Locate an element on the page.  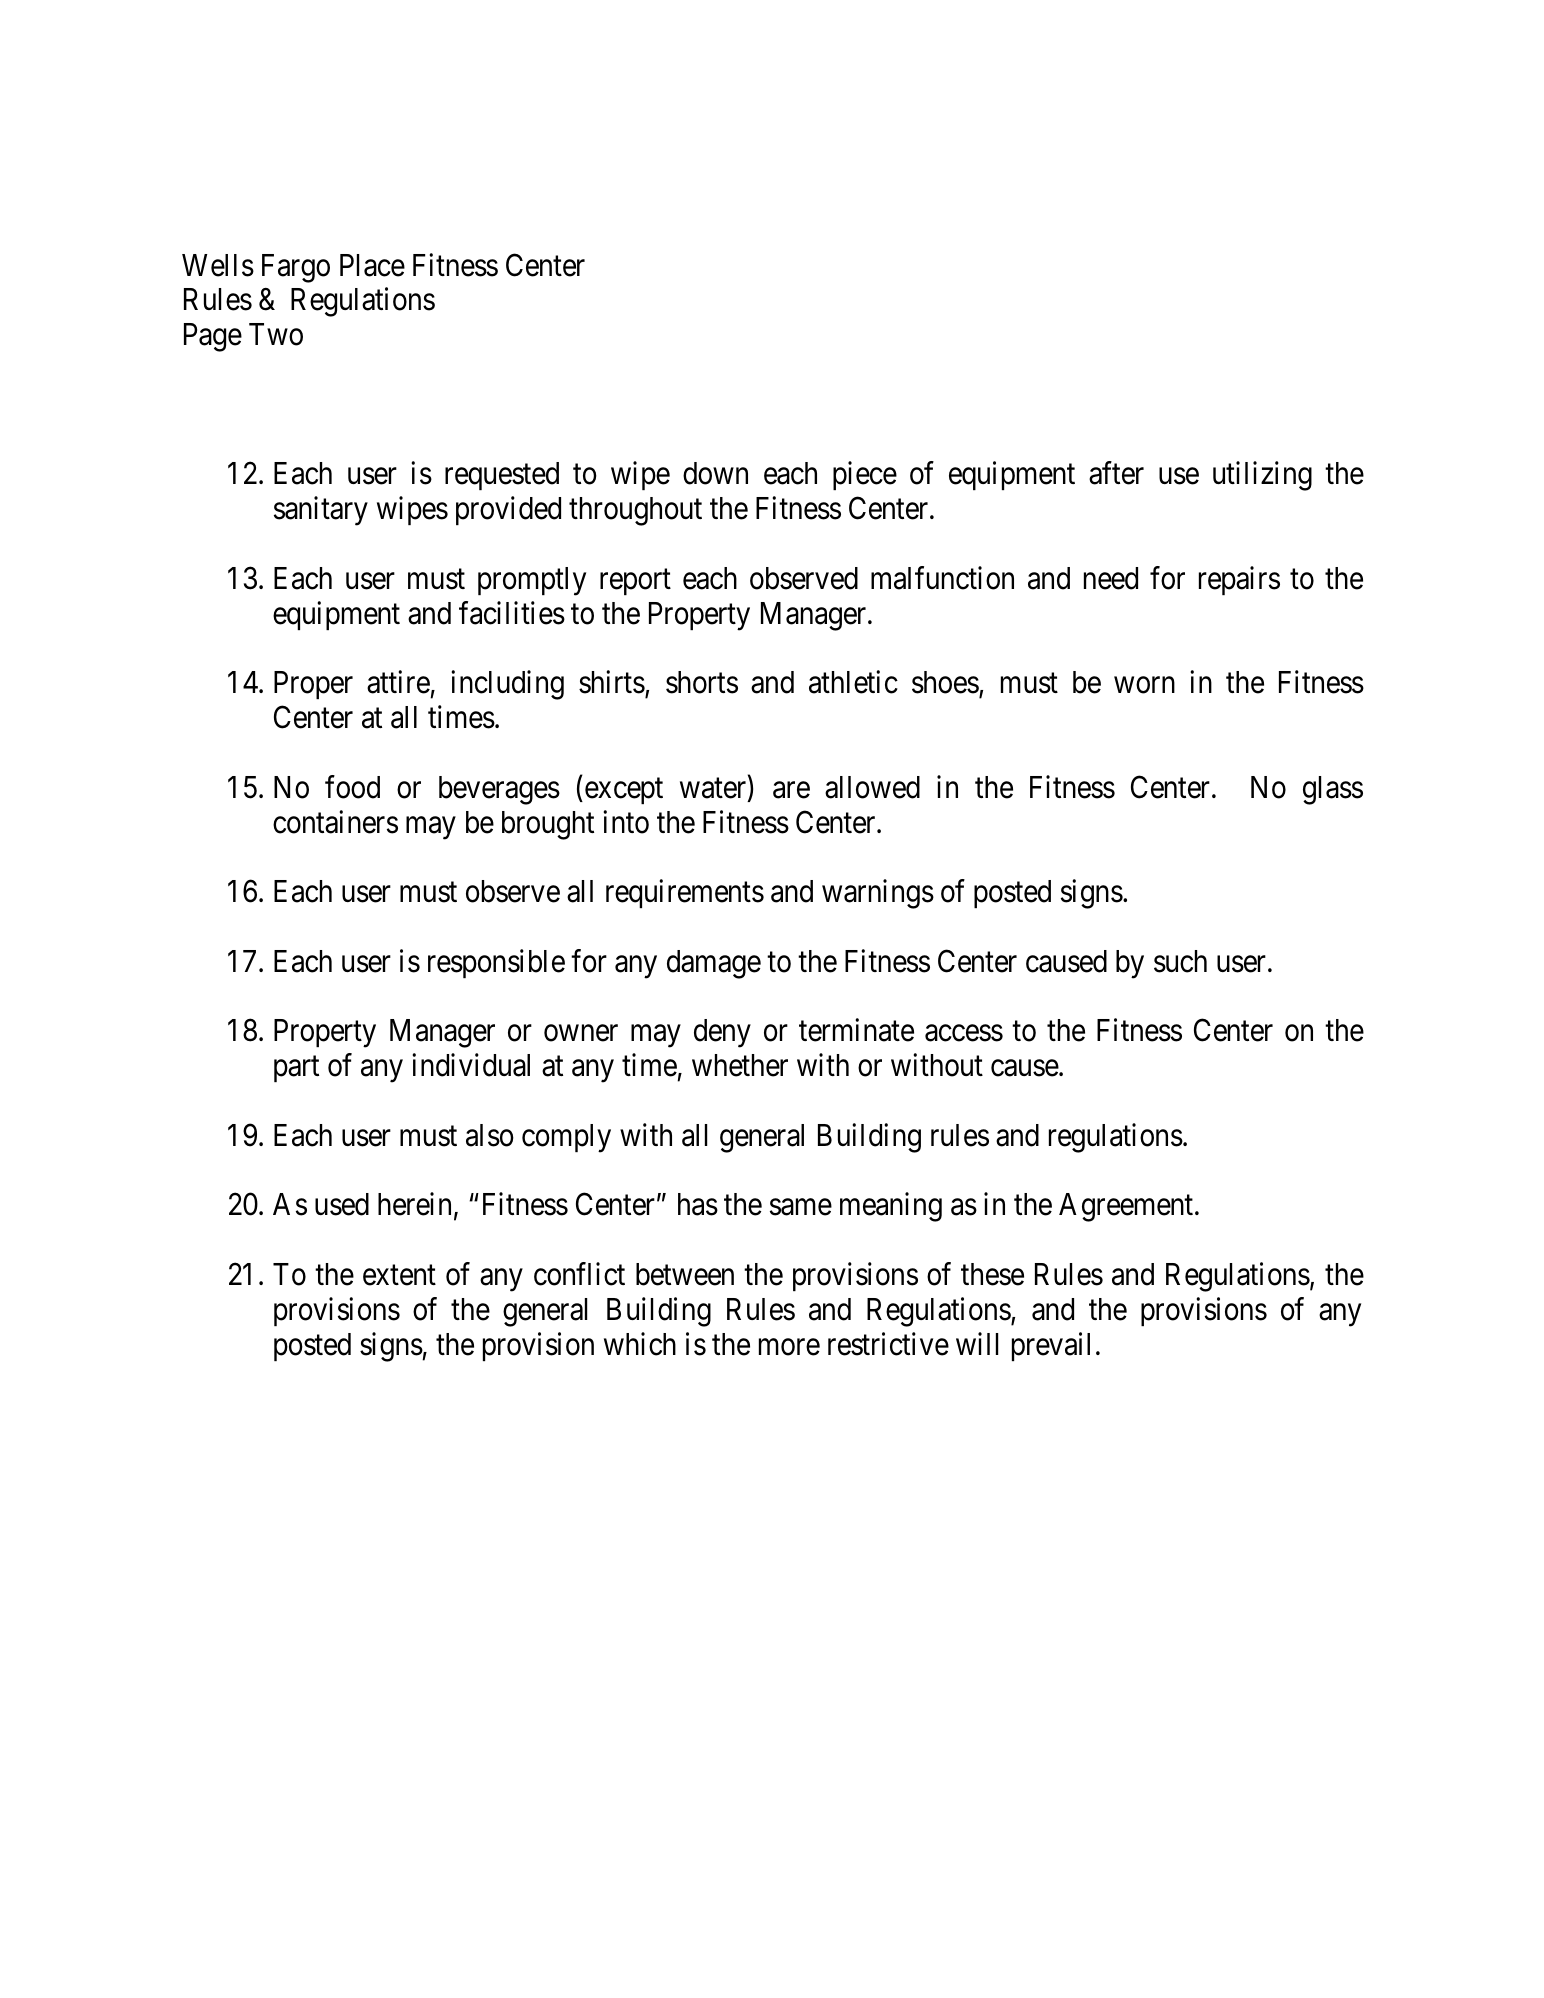
Place is located at coordinates (372, 265).
